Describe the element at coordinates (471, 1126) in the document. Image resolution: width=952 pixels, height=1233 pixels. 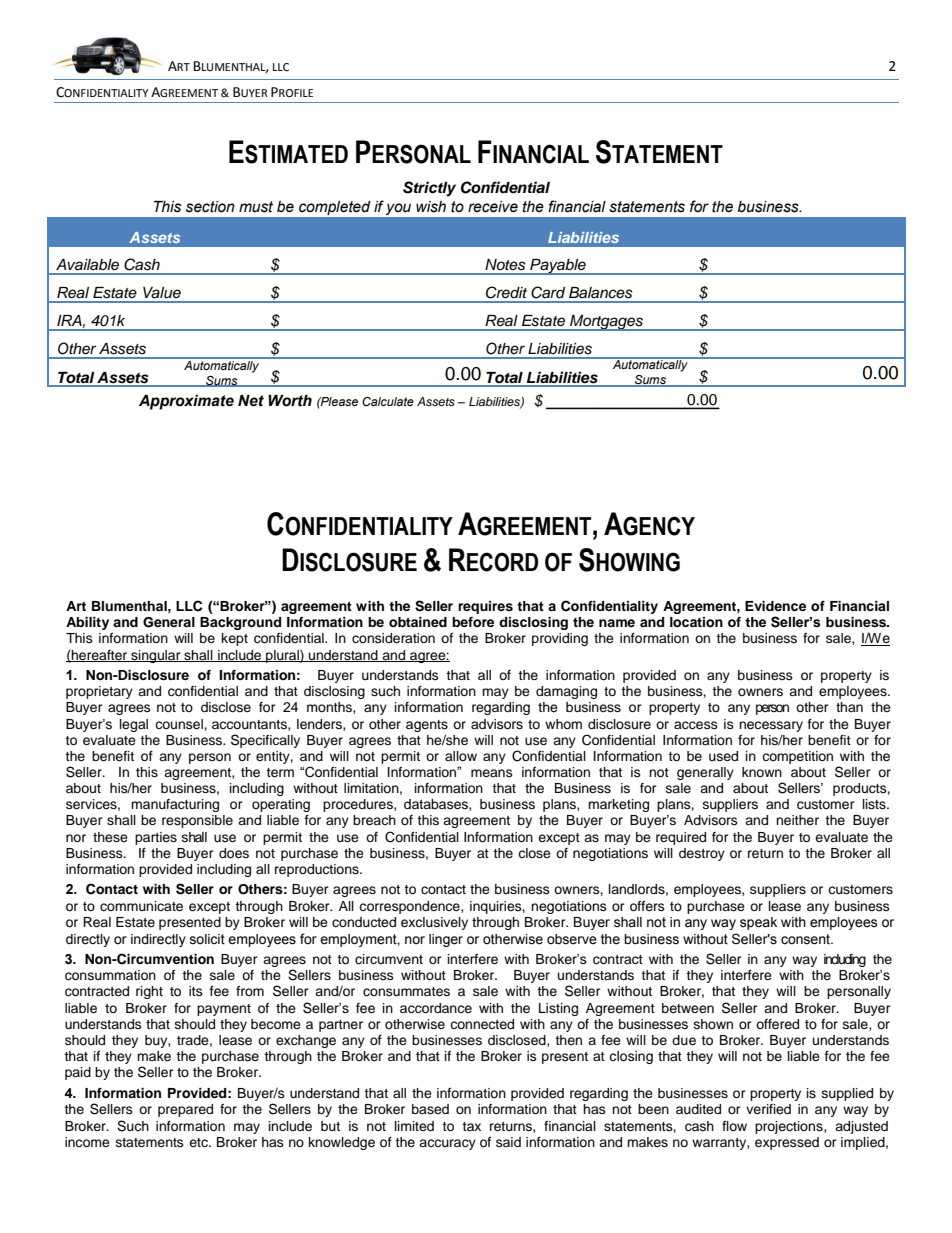
I see `tax` at that location.
